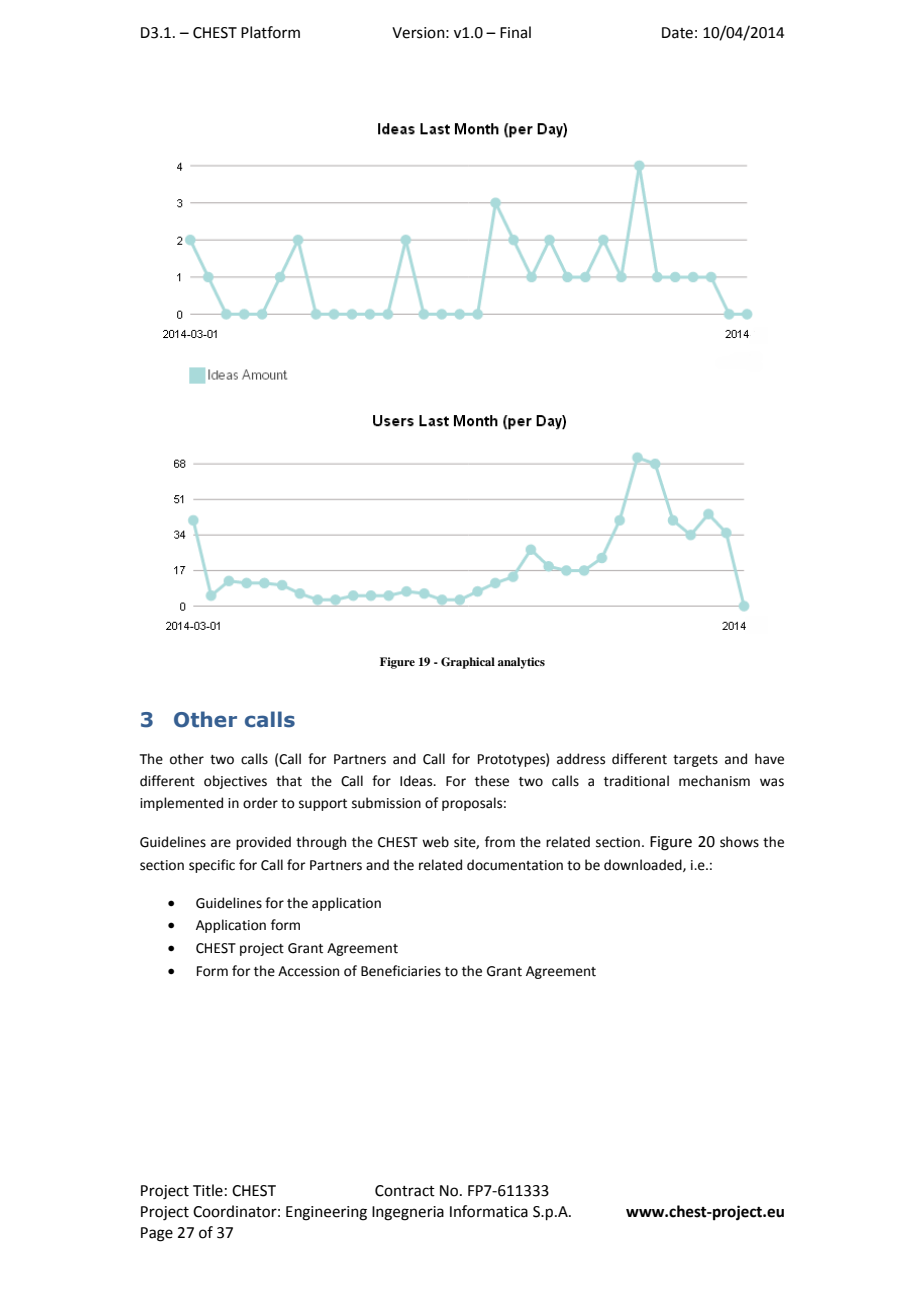 This screenshot has height=1308, width=924. Describe the element at coordinates (492, 781) in the screenshot. I see `these` at that location.
